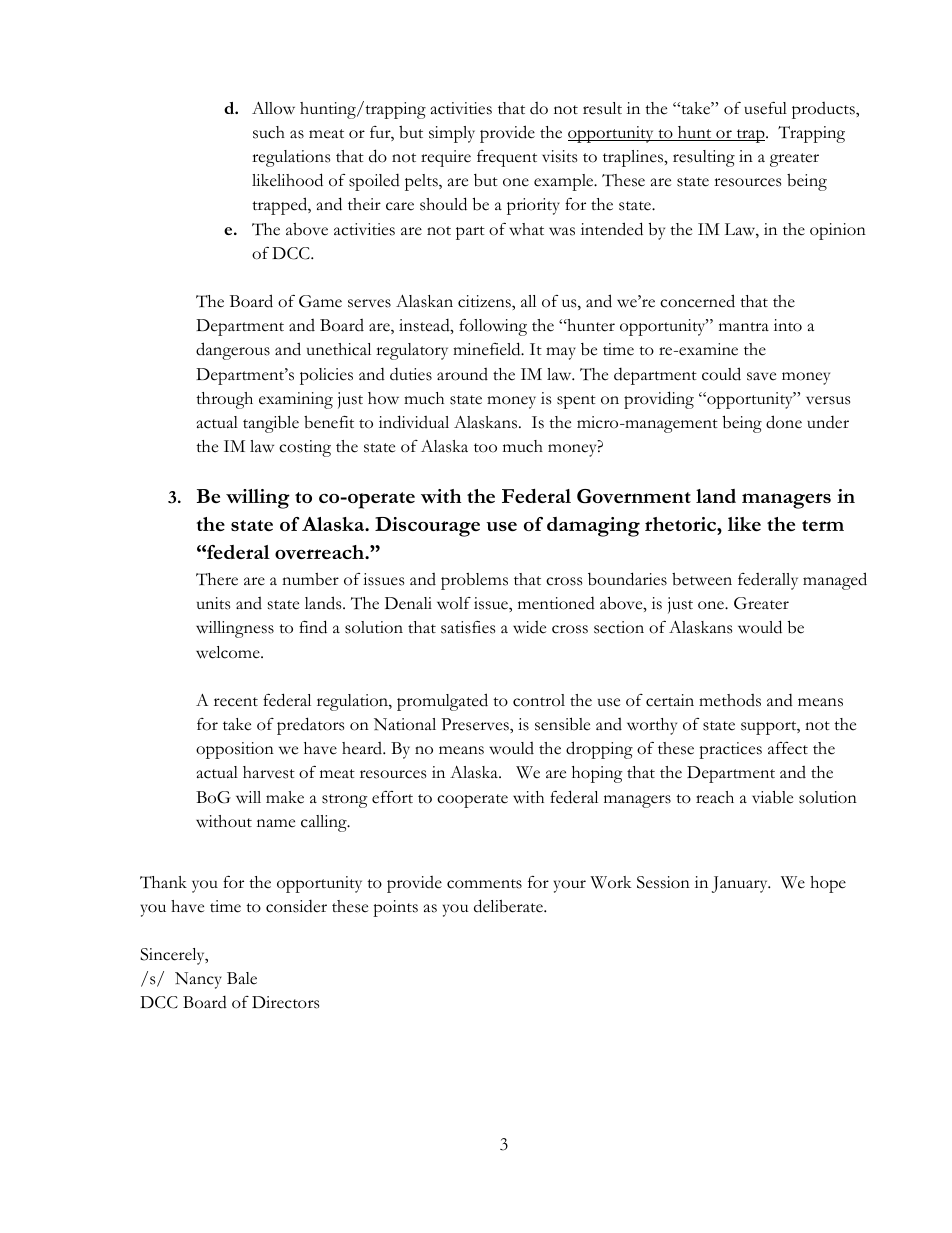 The image size is (952, 1233). What do you see at coordinates (242, 978) in the page?
I see `Bale` at bounding box center [242, 978].
